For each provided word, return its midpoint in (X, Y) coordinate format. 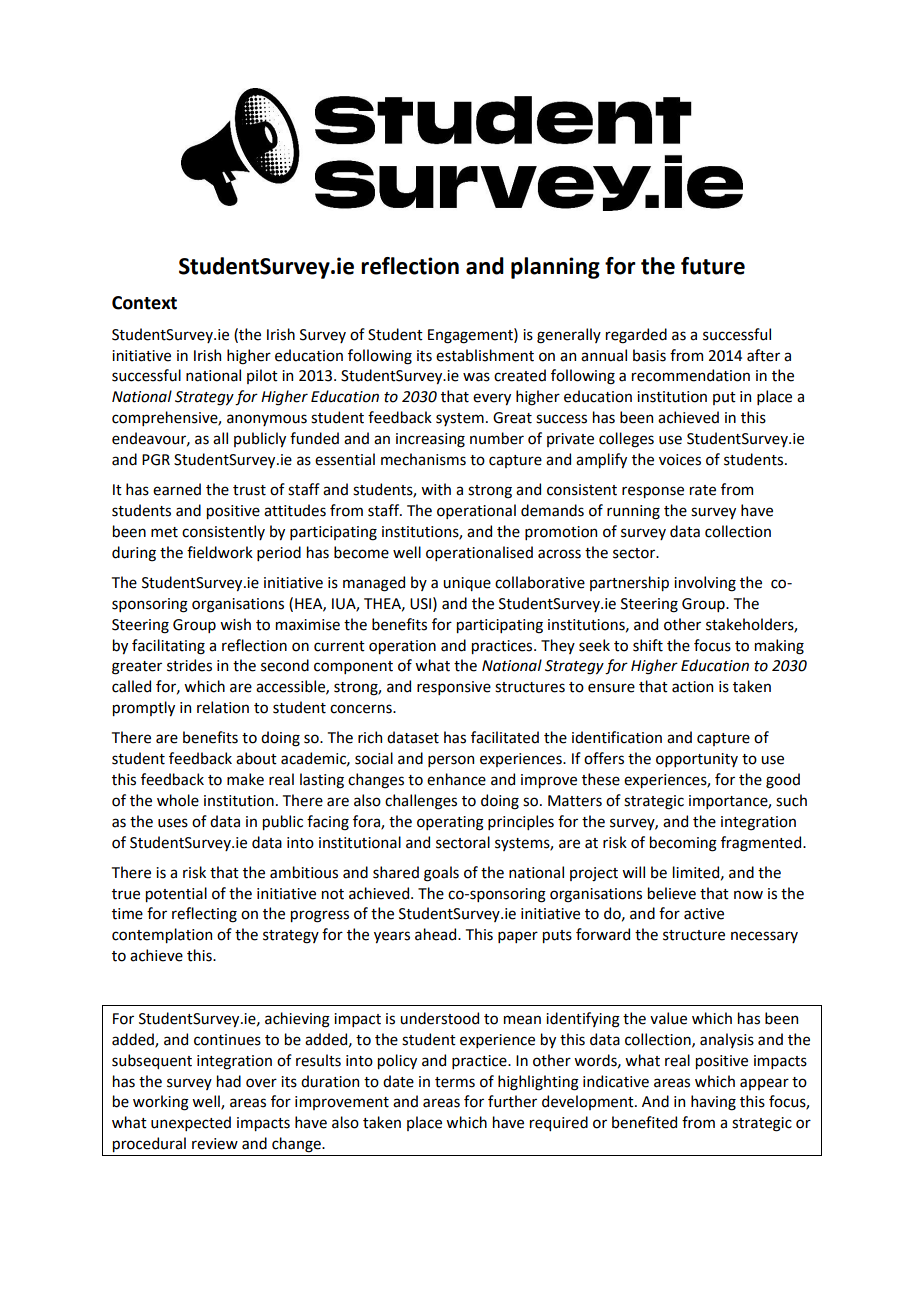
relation (223, 707)
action (692, 687)
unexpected (191, 1123)
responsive (454, 688)
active (704, 914)
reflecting (204, 915)
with (436, 489)
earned (177, 489)
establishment (485, 355)
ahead (437, 934)
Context (144, 303)
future (713, 266)
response (653, 492)
